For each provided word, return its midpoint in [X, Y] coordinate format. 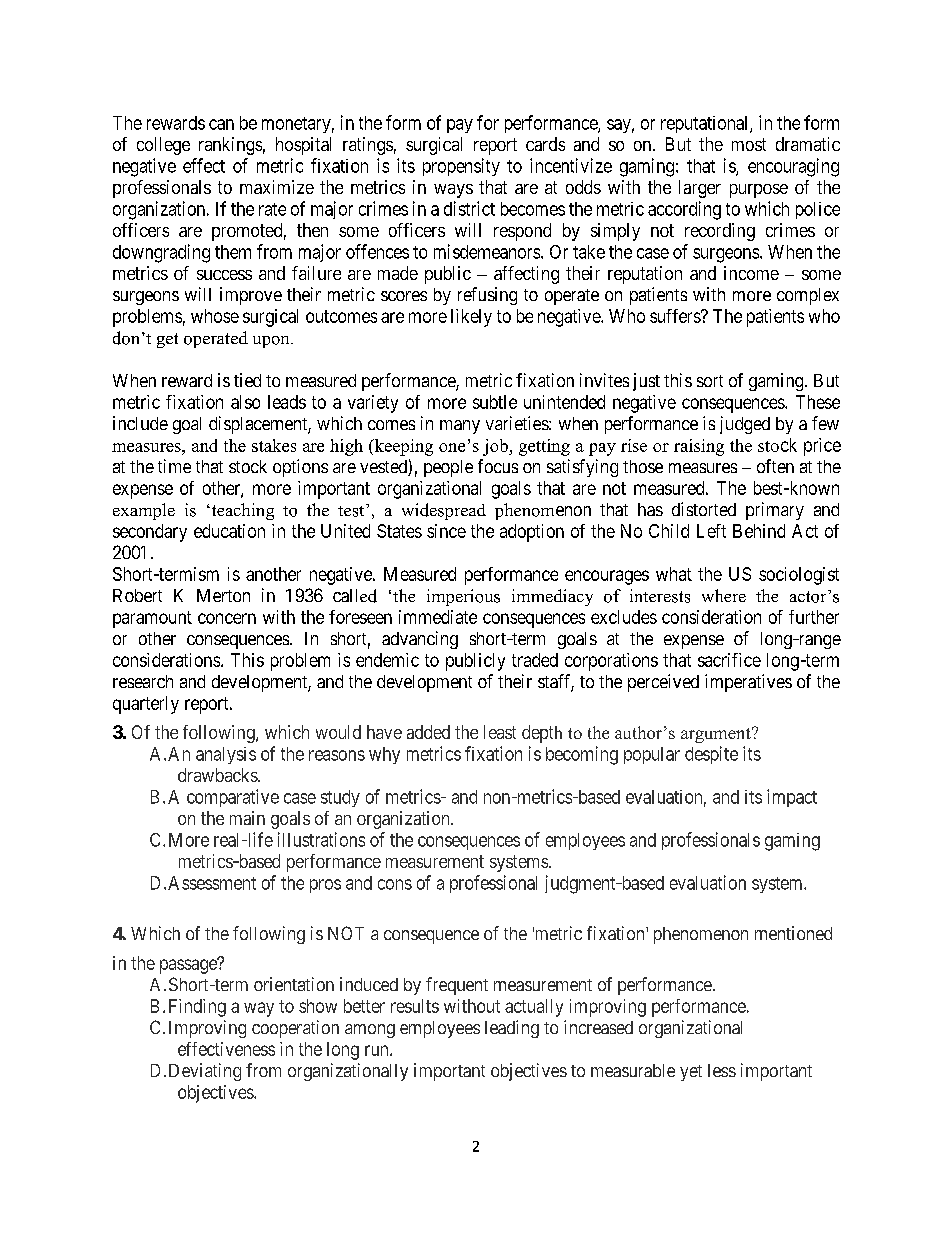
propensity [461, 167]
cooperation [295, 1029]
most [749, 144]
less [722, 1070]
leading [512, 1029]
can [221, 124]
